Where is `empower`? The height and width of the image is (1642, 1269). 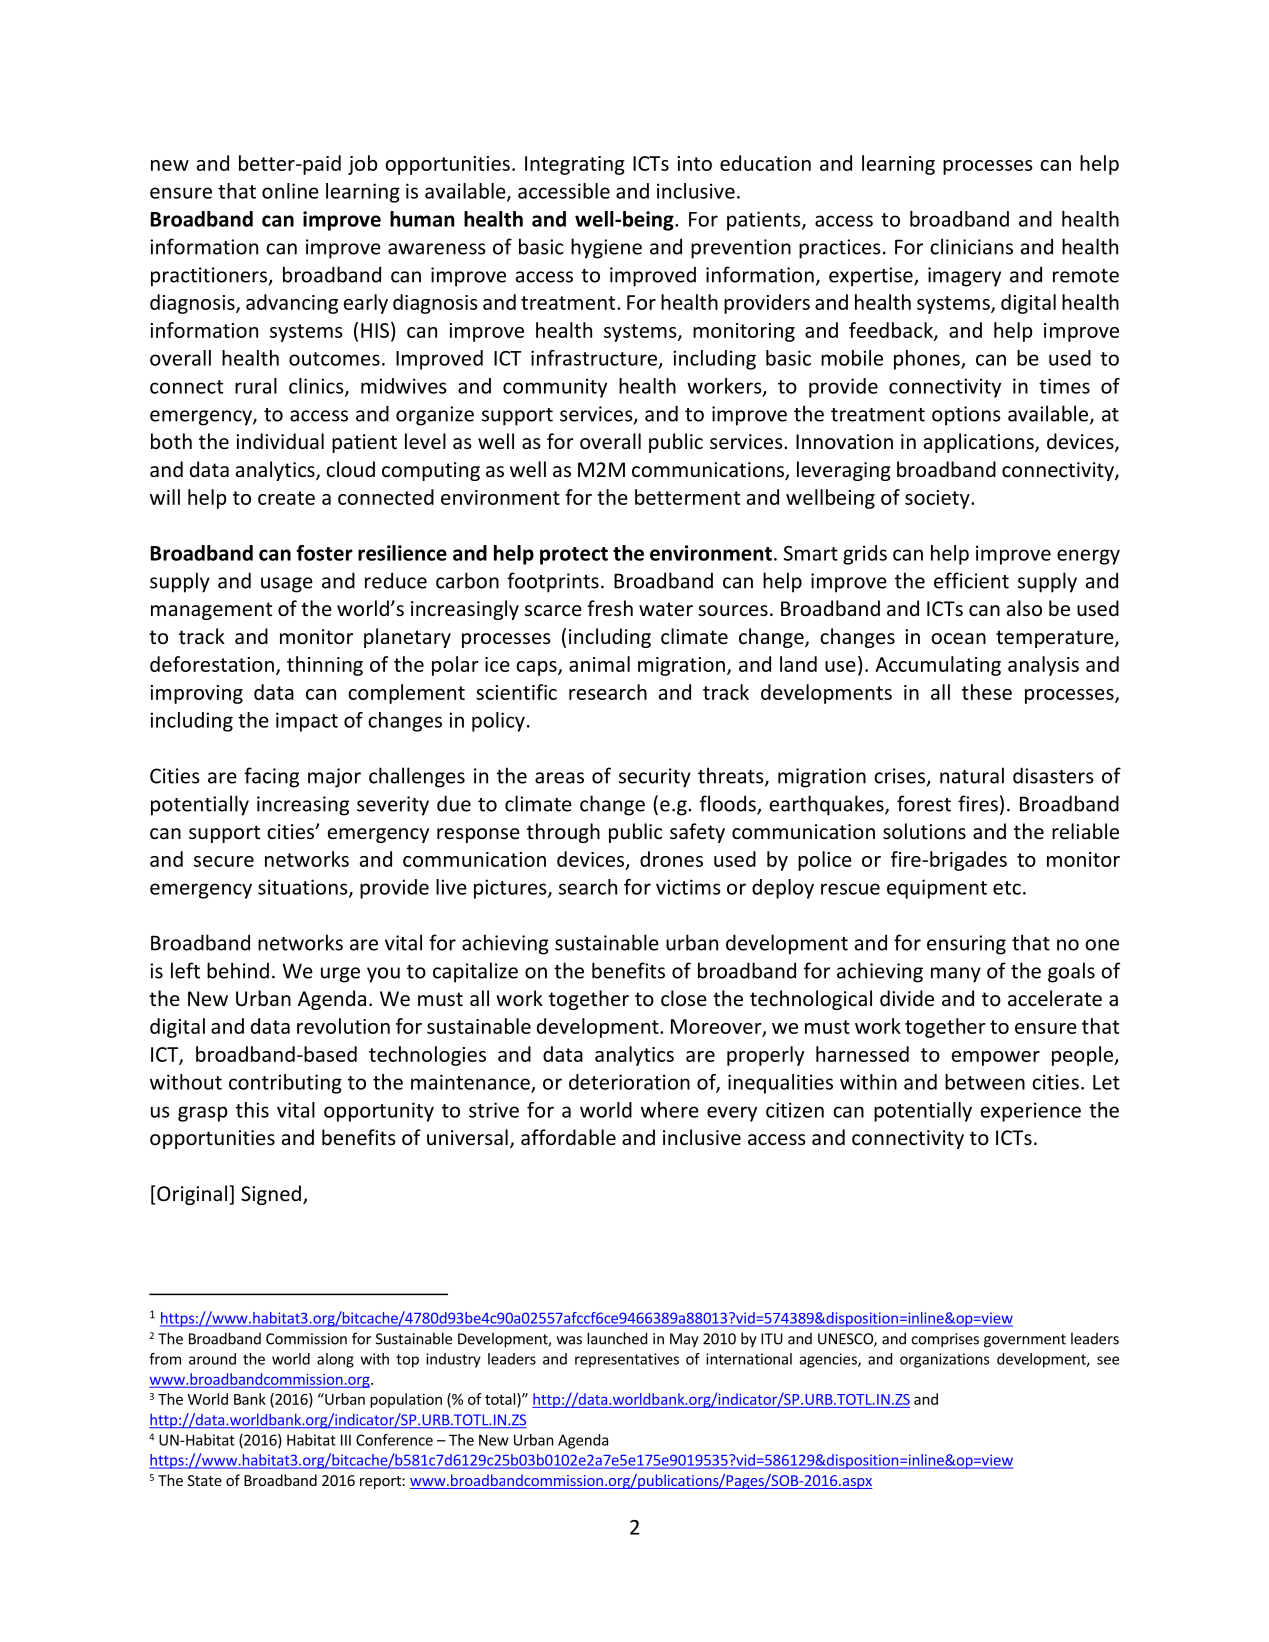
empower is located at coordinates (996, 1058).
